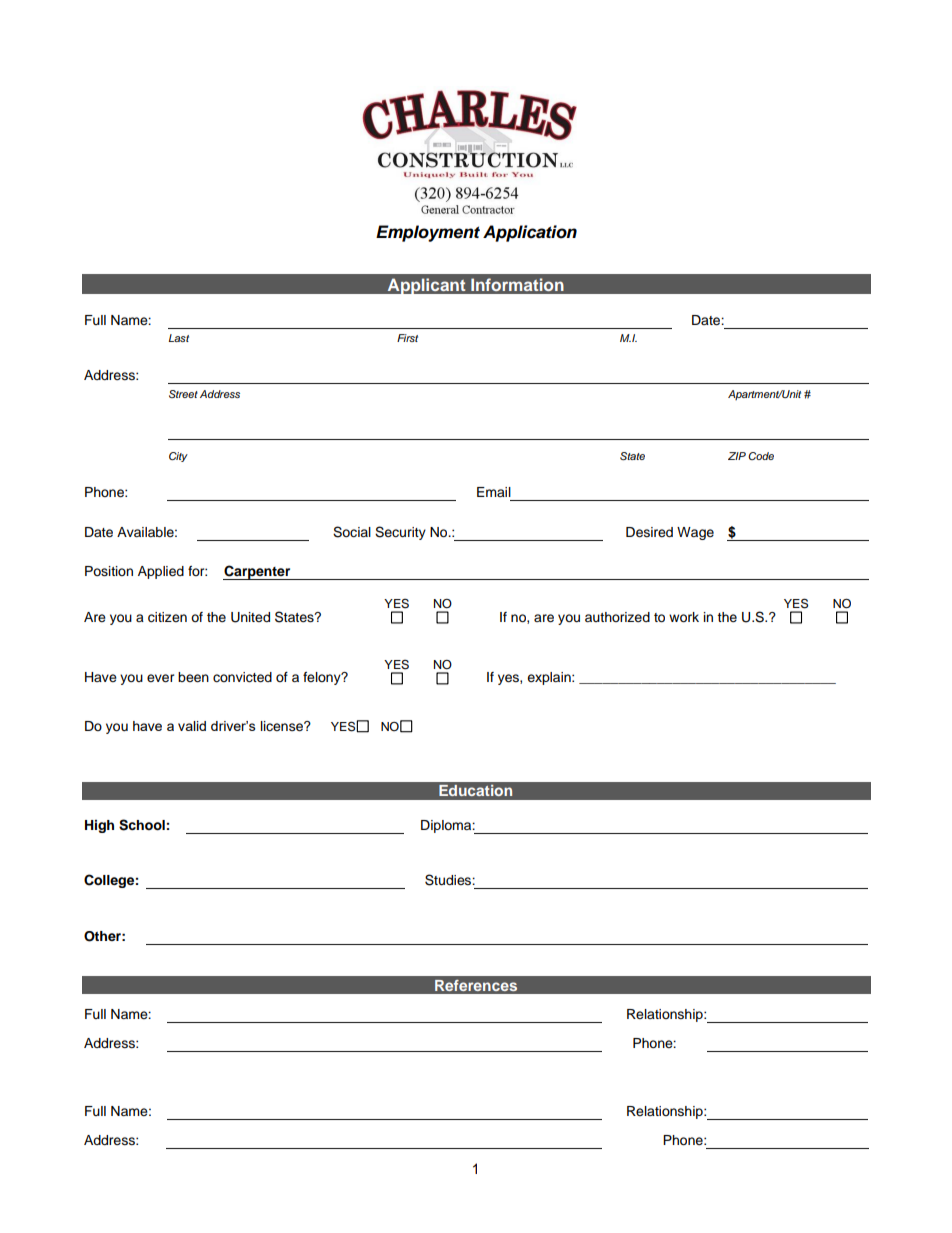 The height and width of the screenshot is (1233, 952). I want to click on Application, so click(530, 233).
